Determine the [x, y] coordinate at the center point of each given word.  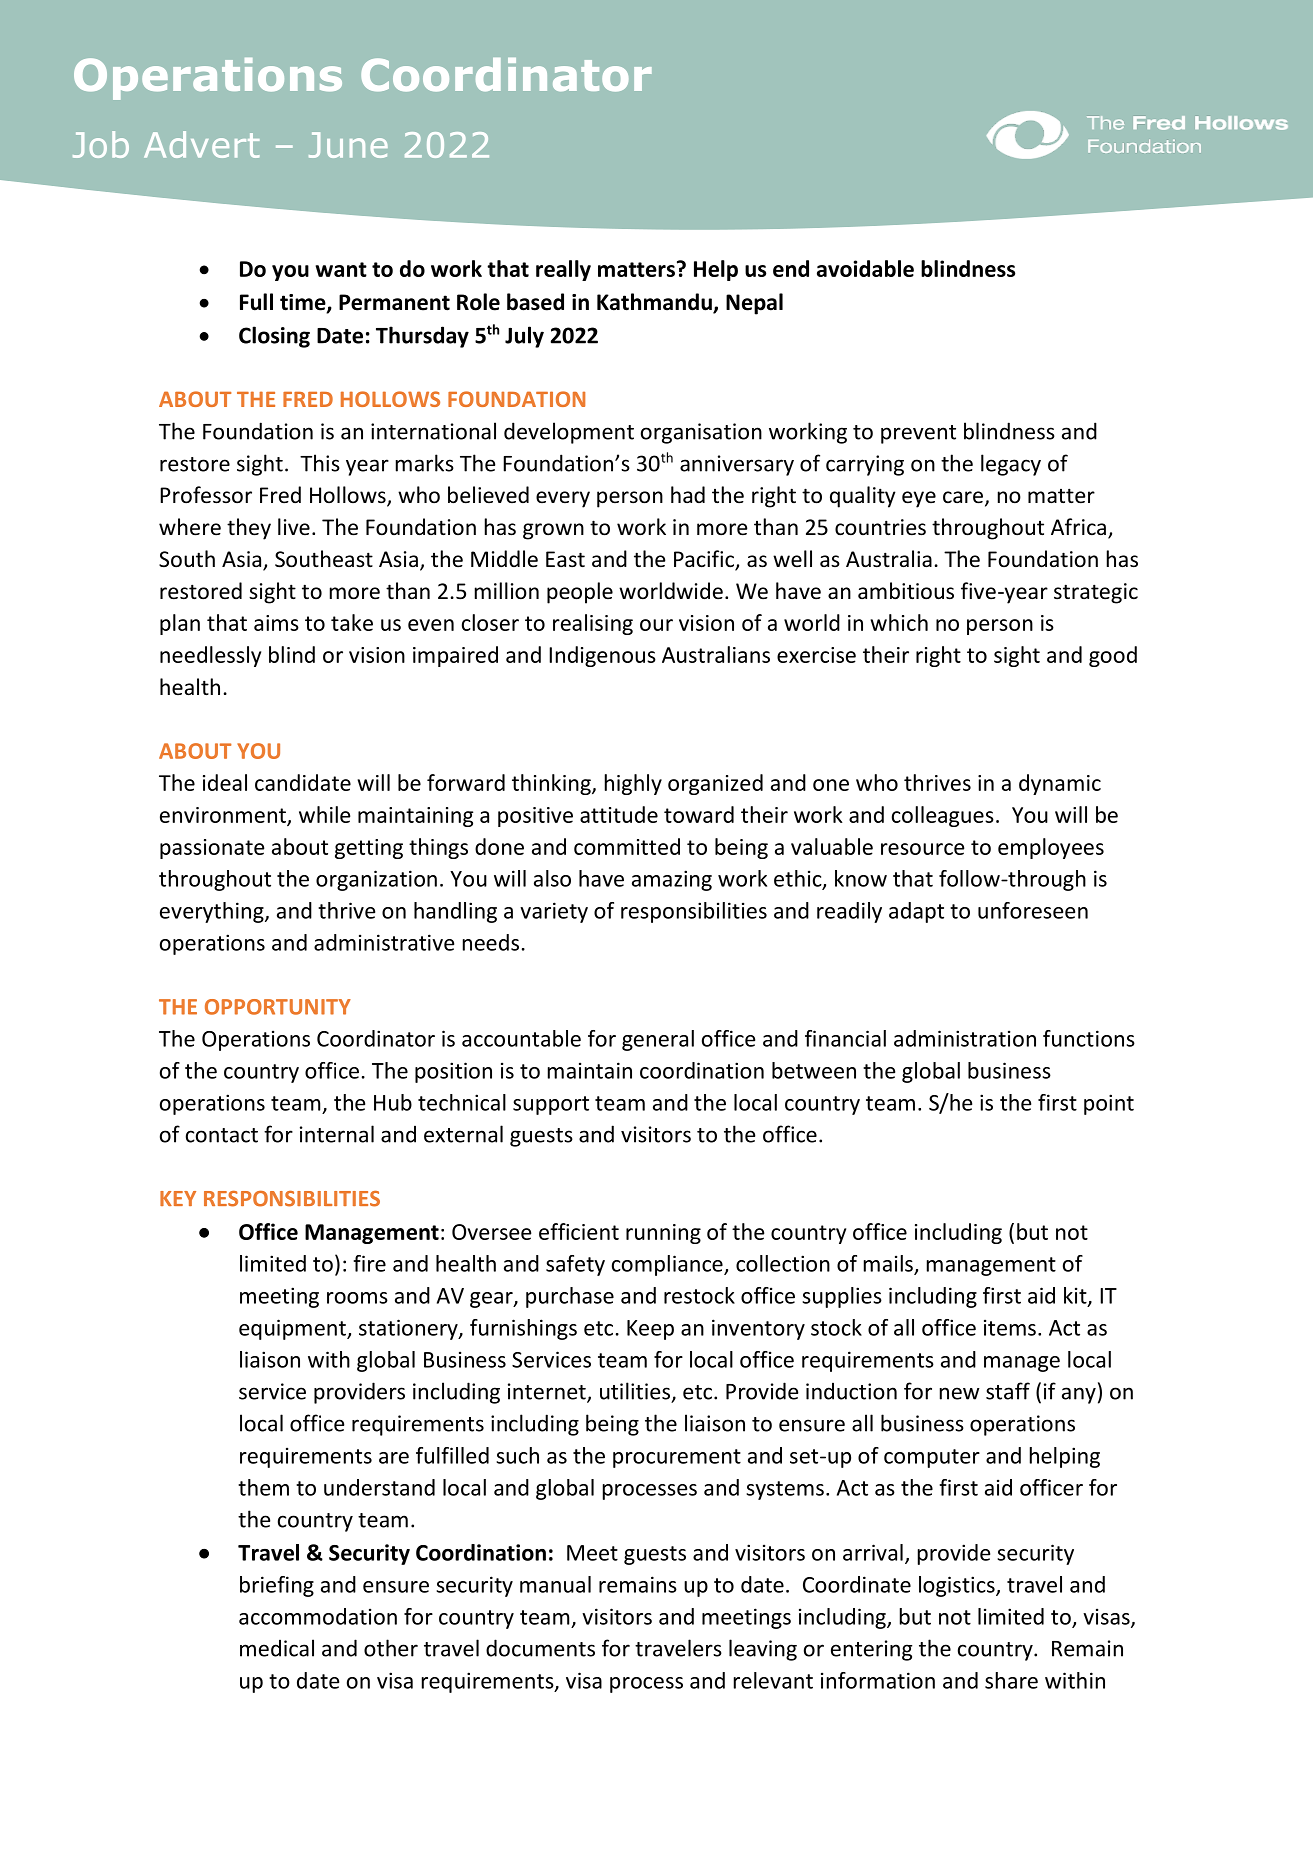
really [563, 270]
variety [554, 912]
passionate [212, 849]
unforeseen [1033, 910]
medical [277, 1648]
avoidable [865, 268]
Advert [202, 144]
